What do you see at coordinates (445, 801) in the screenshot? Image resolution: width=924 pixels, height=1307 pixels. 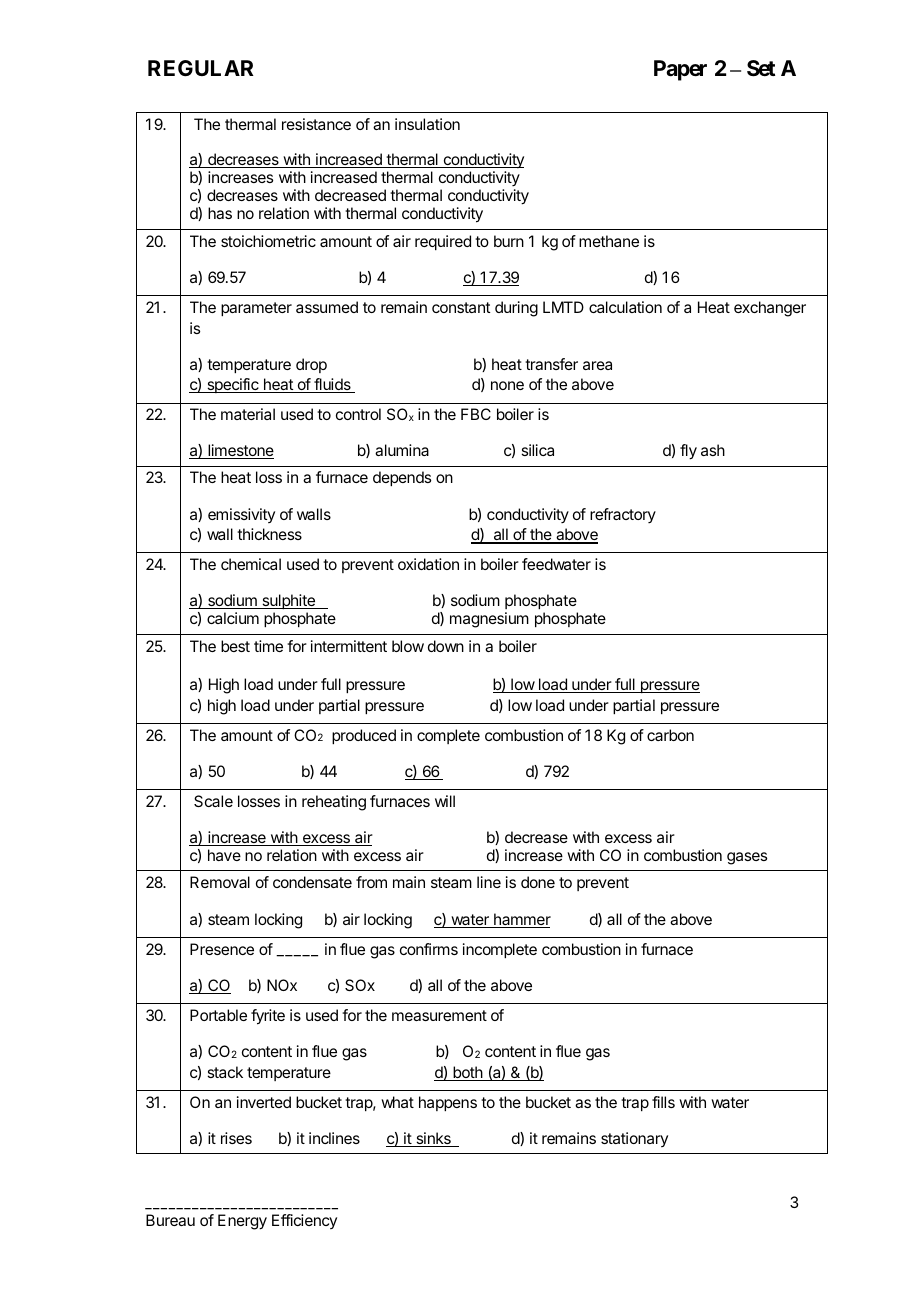 I see `will` at bounding box center [445, 801].
